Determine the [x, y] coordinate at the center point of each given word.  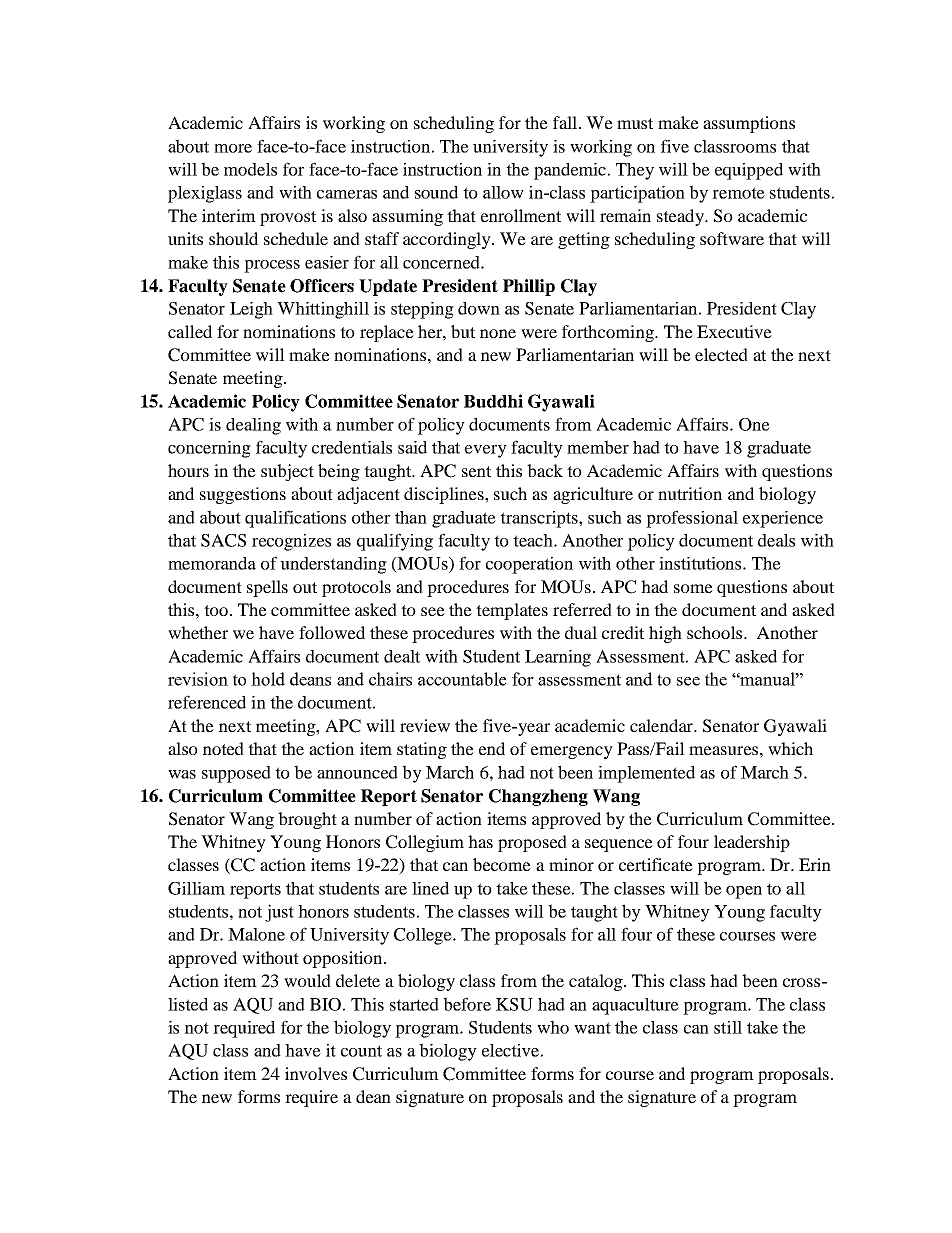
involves [316, 1073]
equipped [749, 171]
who [553, 1027]
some [693, 588]
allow [503, 192]
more [233, 148]
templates [512, 611]
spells [267, 588]
